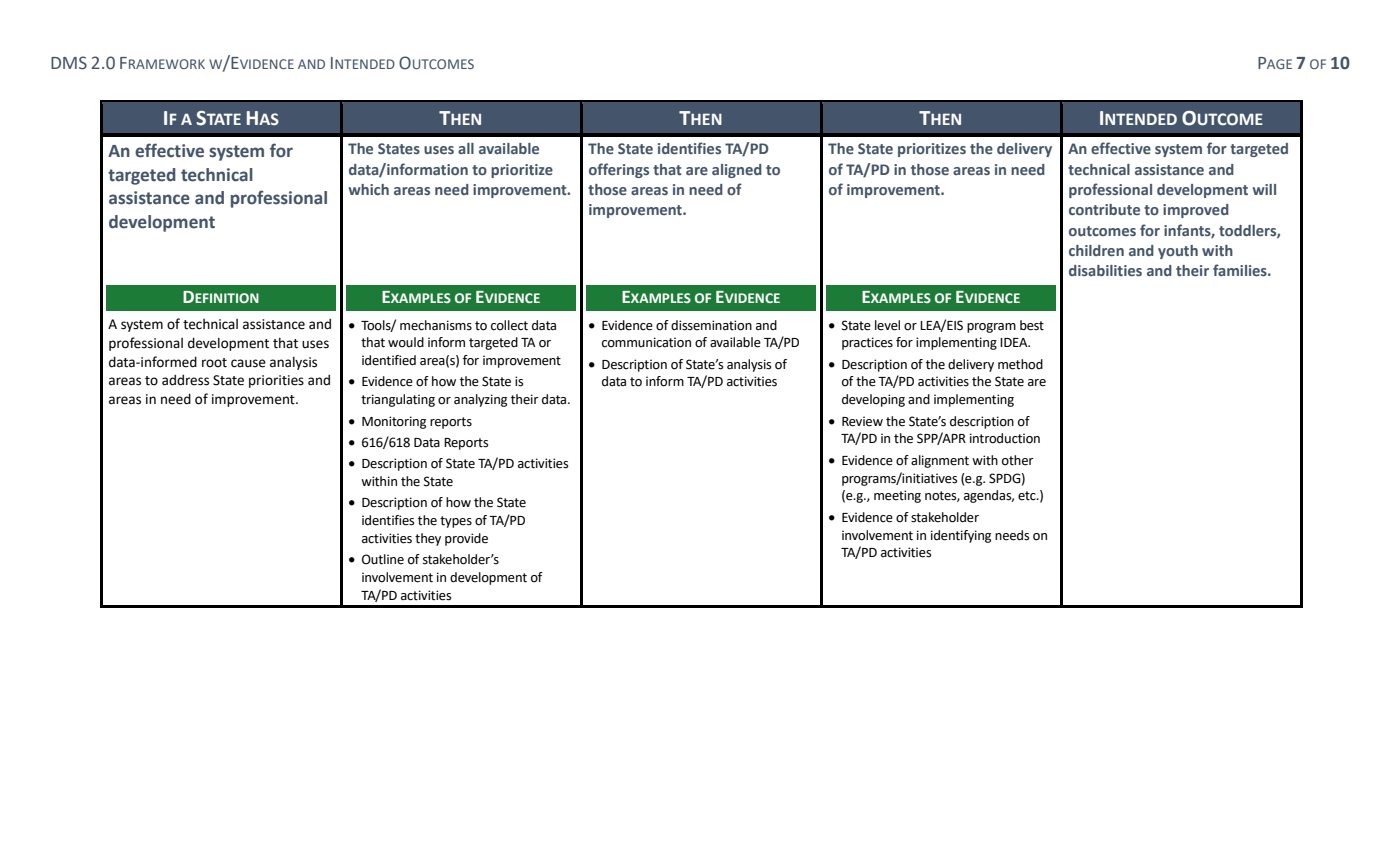 This image has height=850, width=1400. Describe the element at coordinates (1032, 325) in the image. I see `best` at that location.
